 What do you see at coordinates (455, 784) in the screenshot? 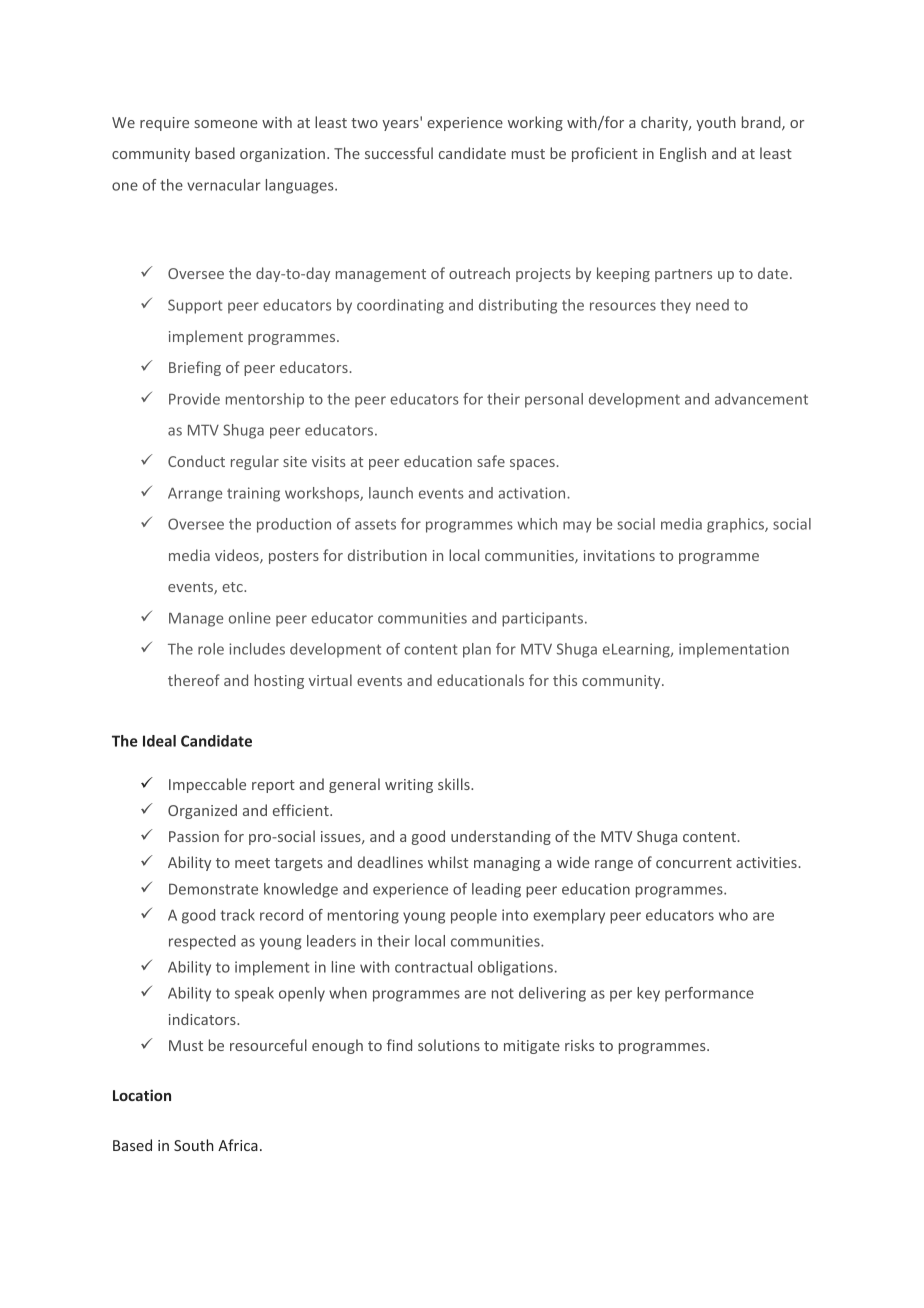
I see `skills` at bounding box center [455, 784].
